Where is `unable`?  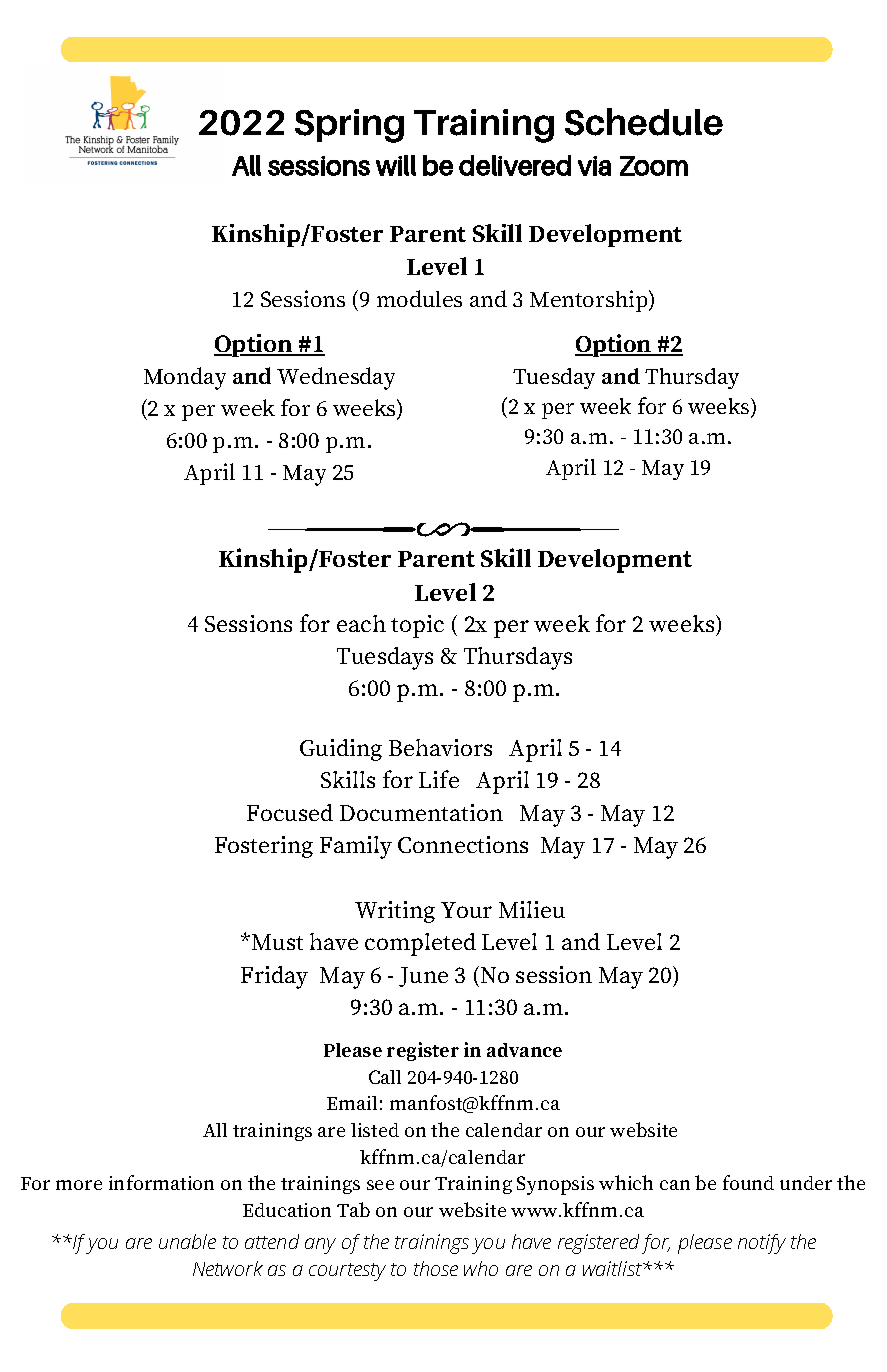
unable is located at coordinates (187, 1241).
